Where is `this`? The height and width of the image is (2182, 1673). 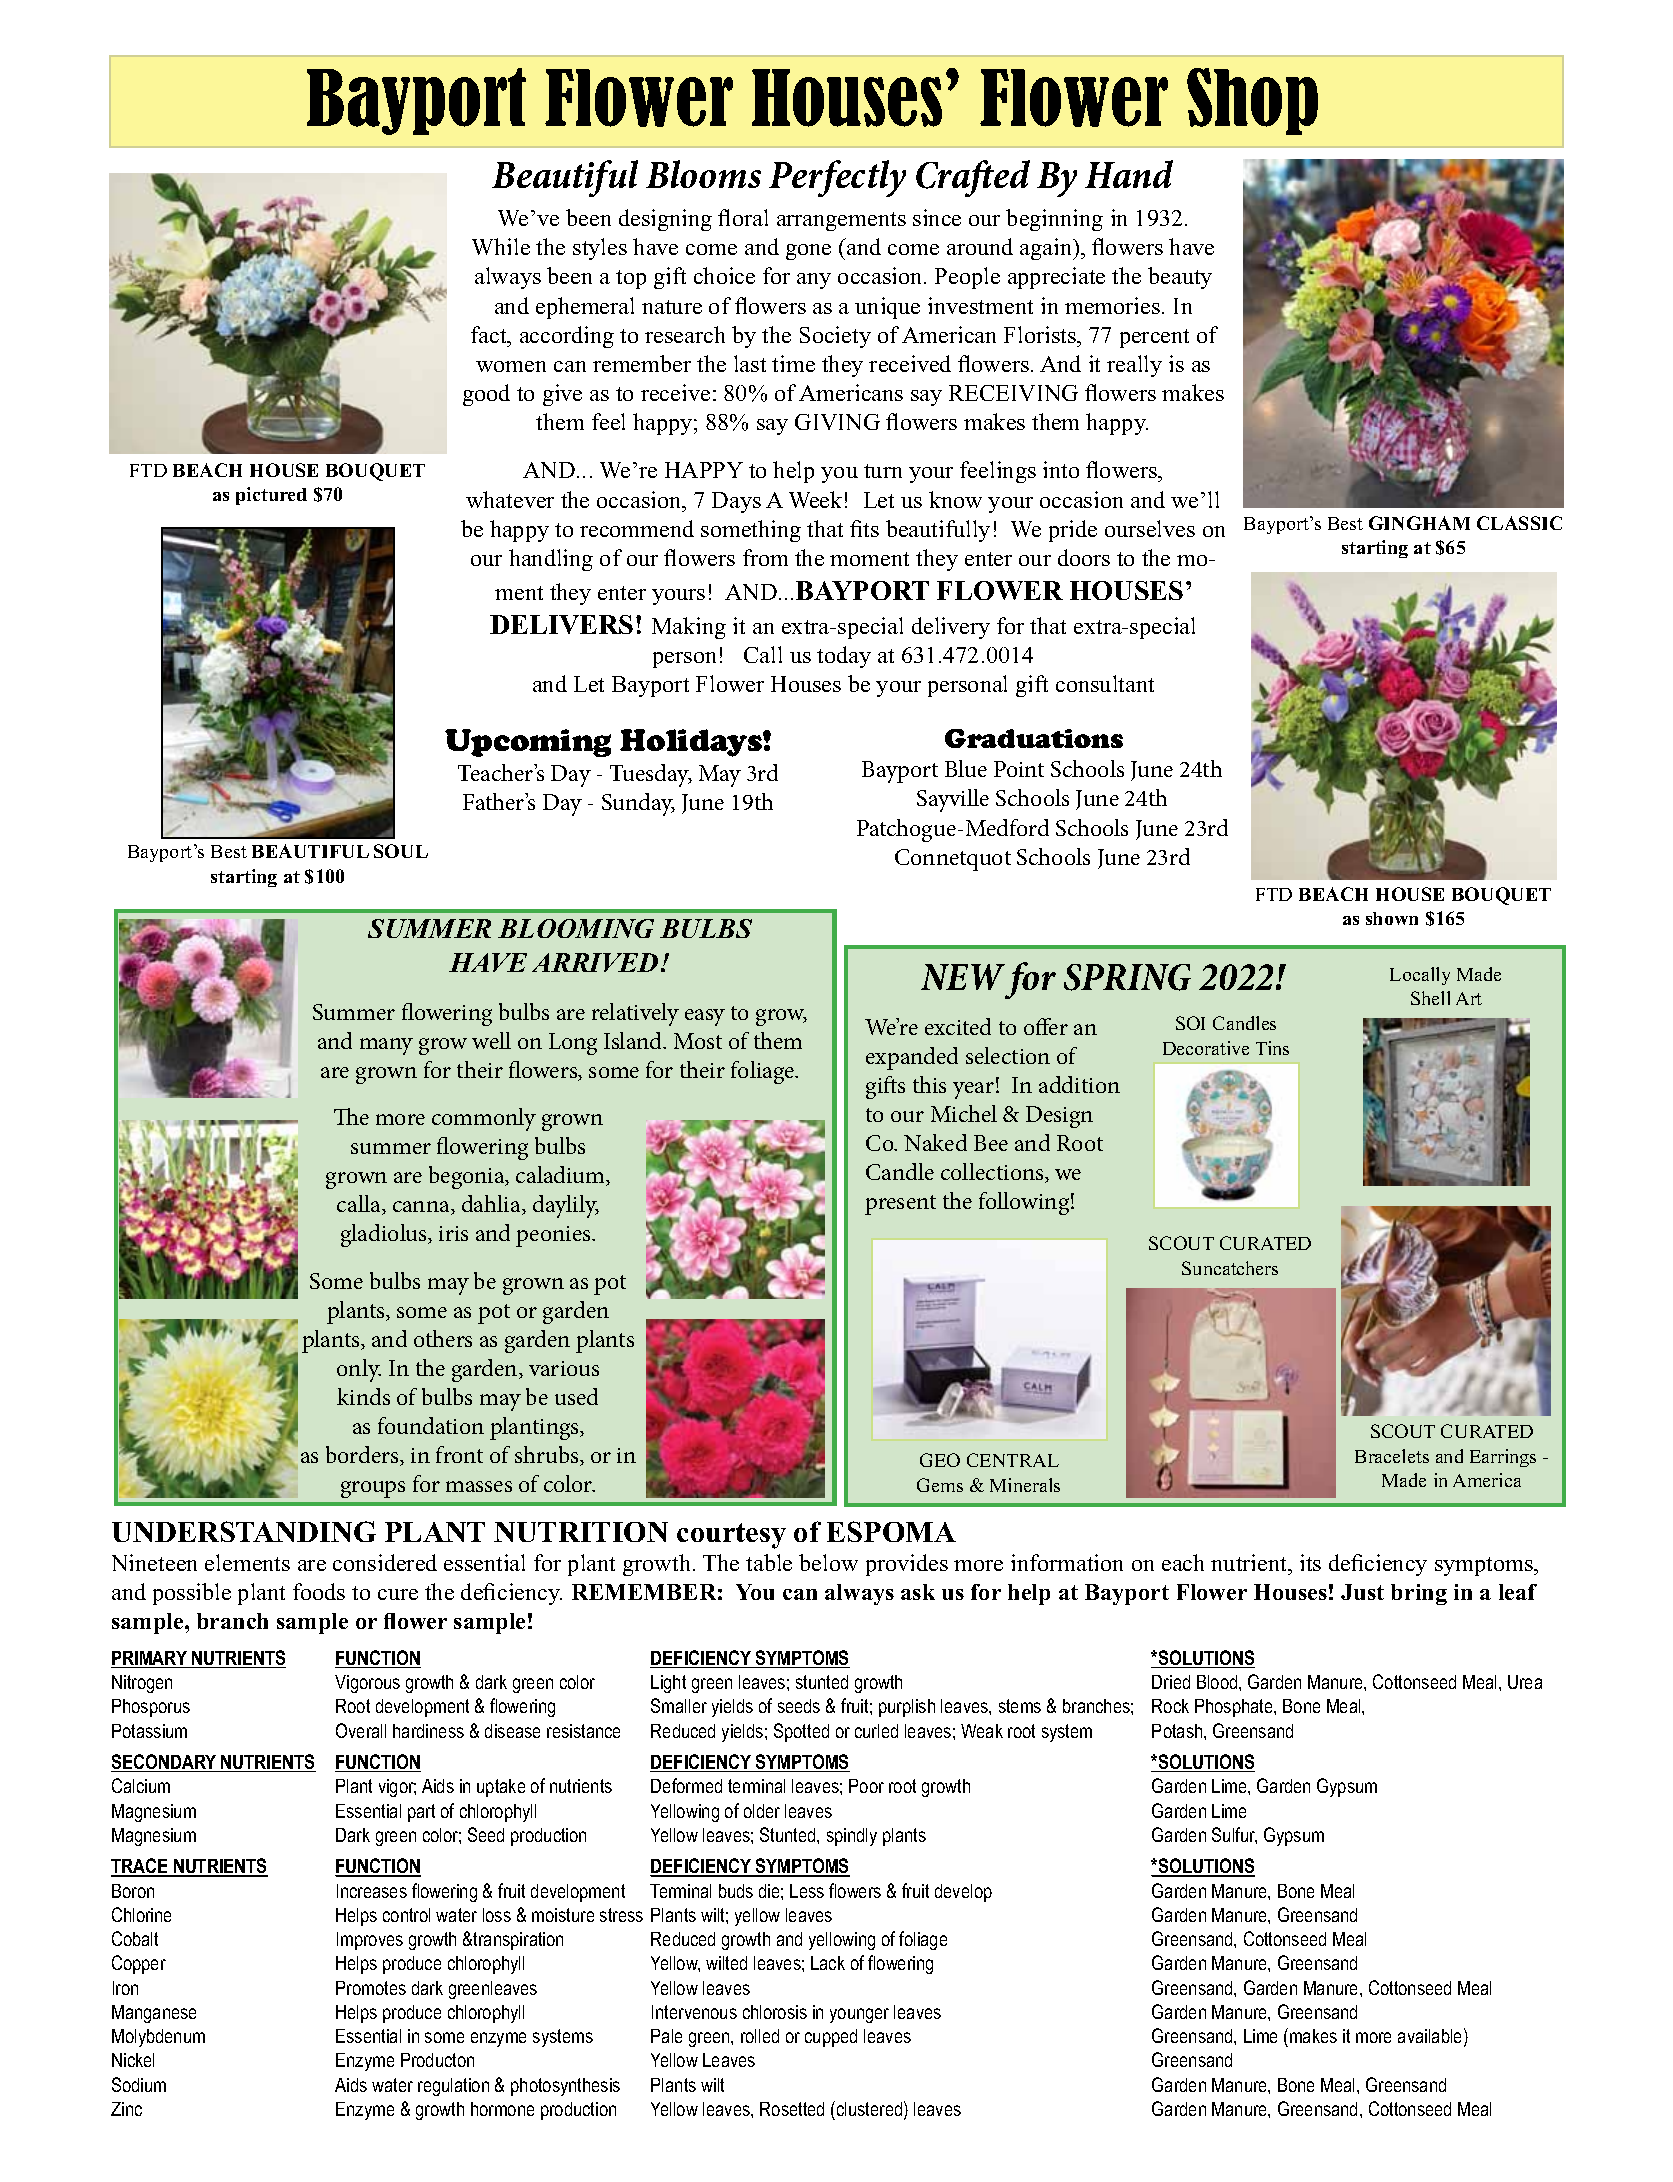
this is located at coordinates (929, 1084).
